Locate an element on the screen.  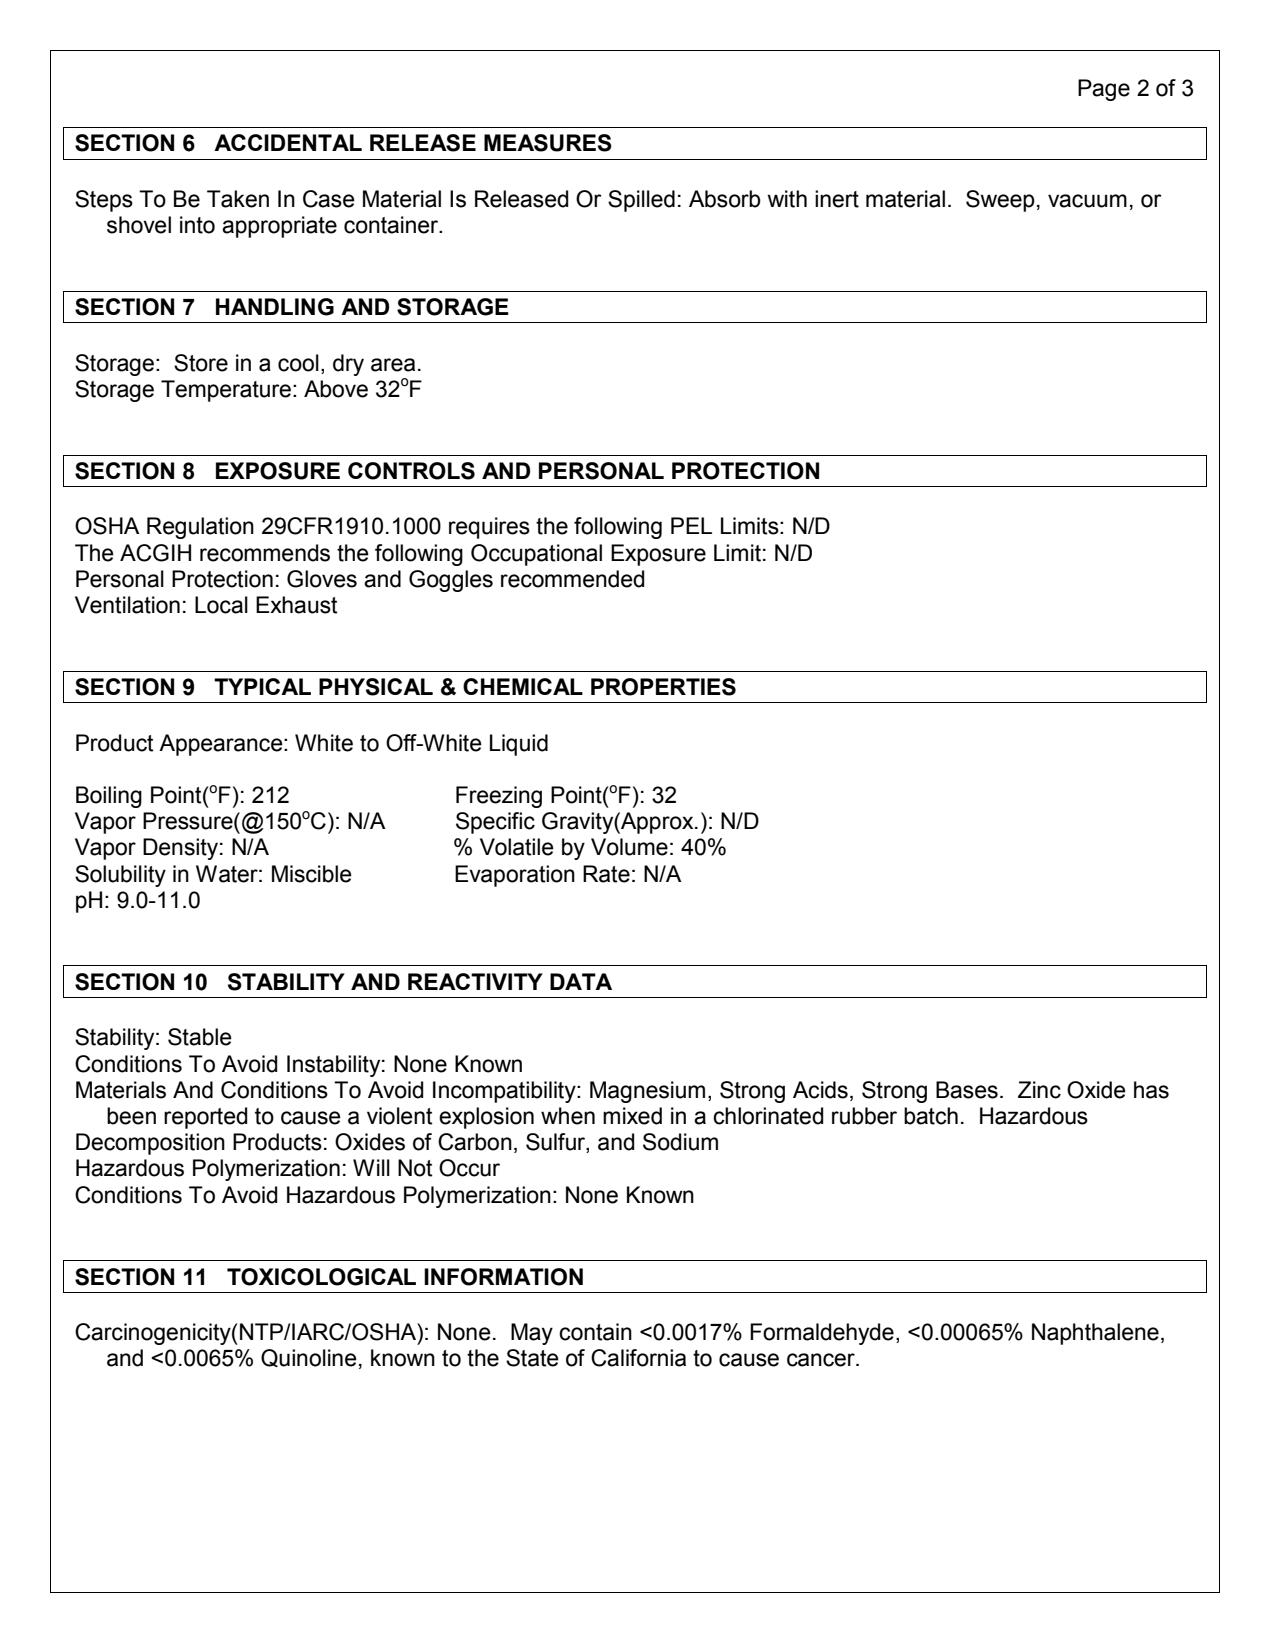
MEASURES is located at coordinates (548, 143).
